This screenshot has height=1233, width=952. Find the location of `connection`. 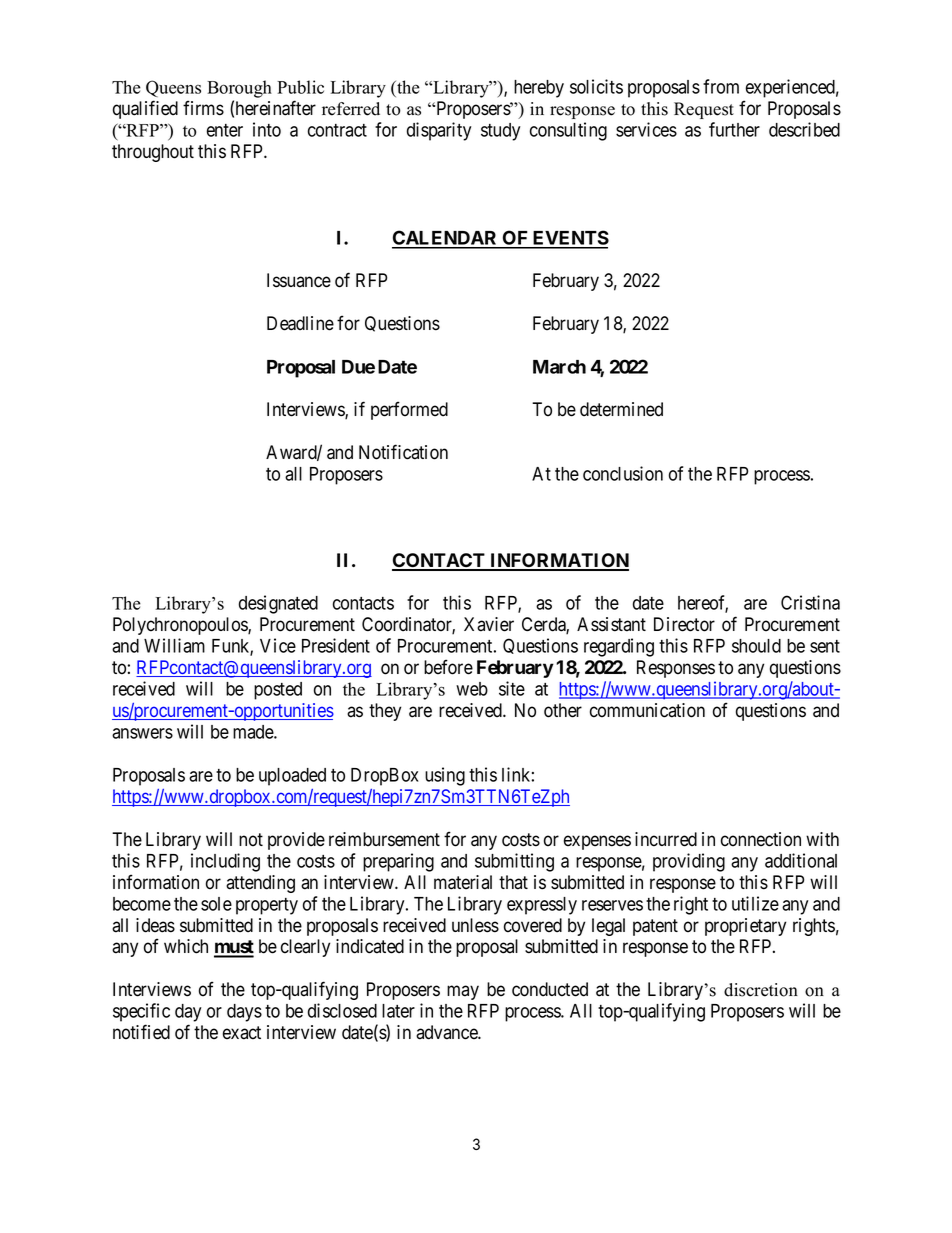

connection is located at coordinates (761, 839).
